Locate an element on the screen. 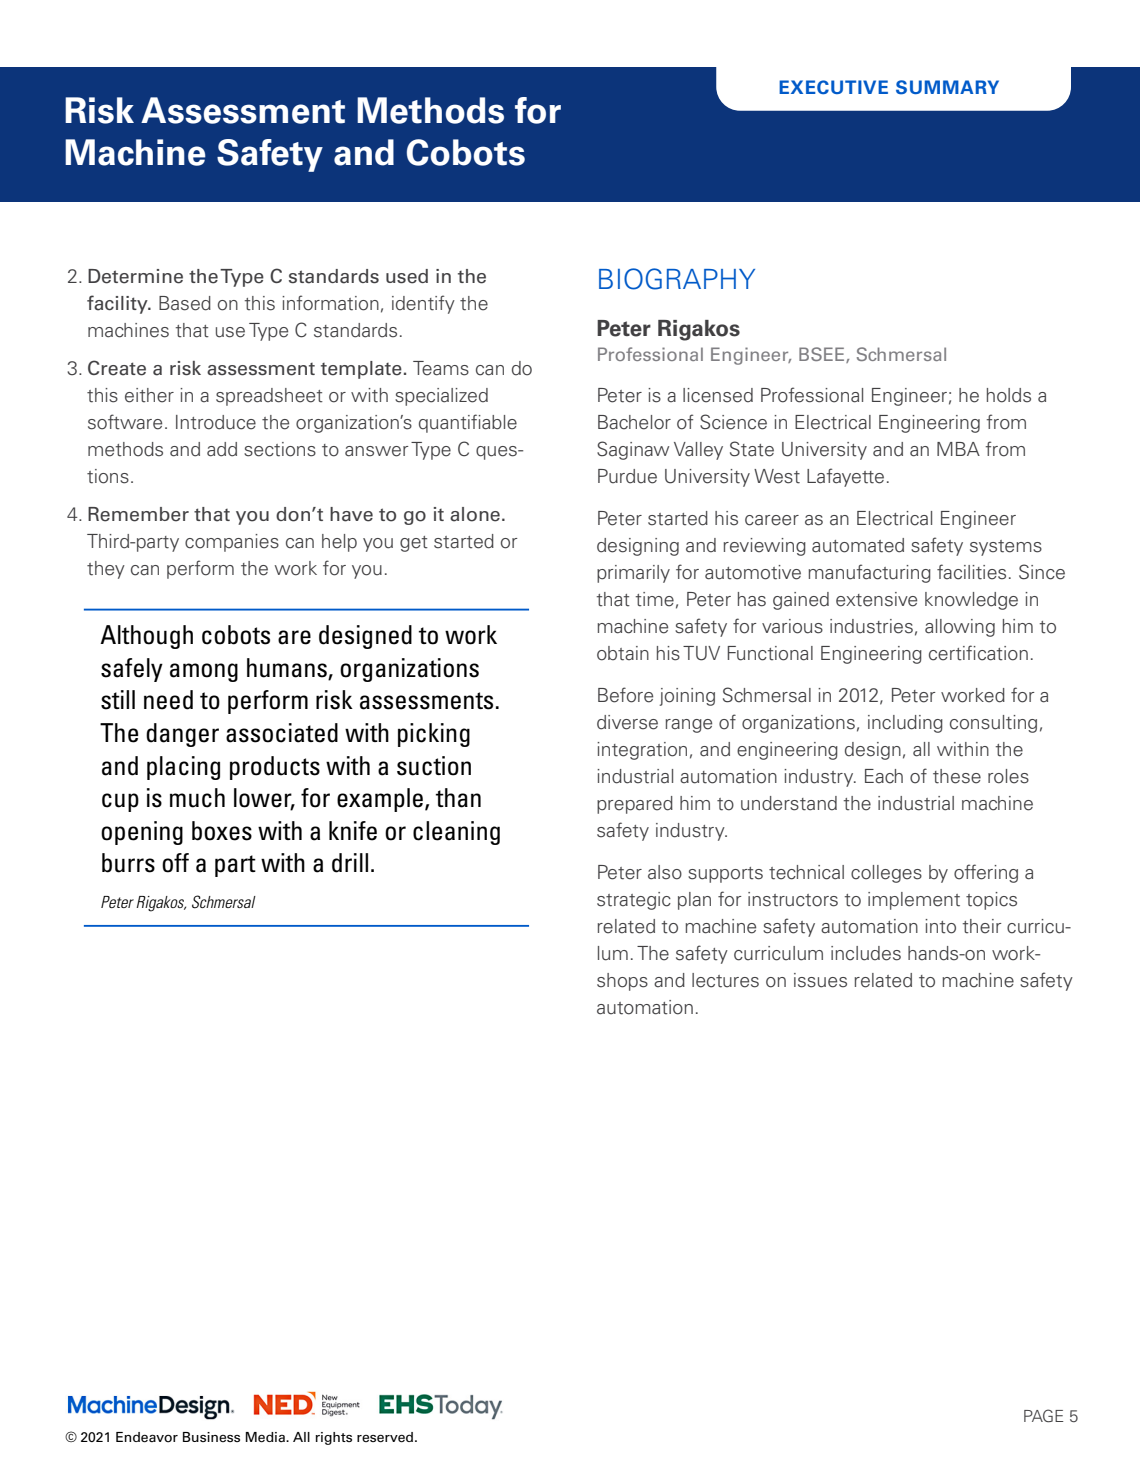  lectures is located at coordinates (725, 980).
